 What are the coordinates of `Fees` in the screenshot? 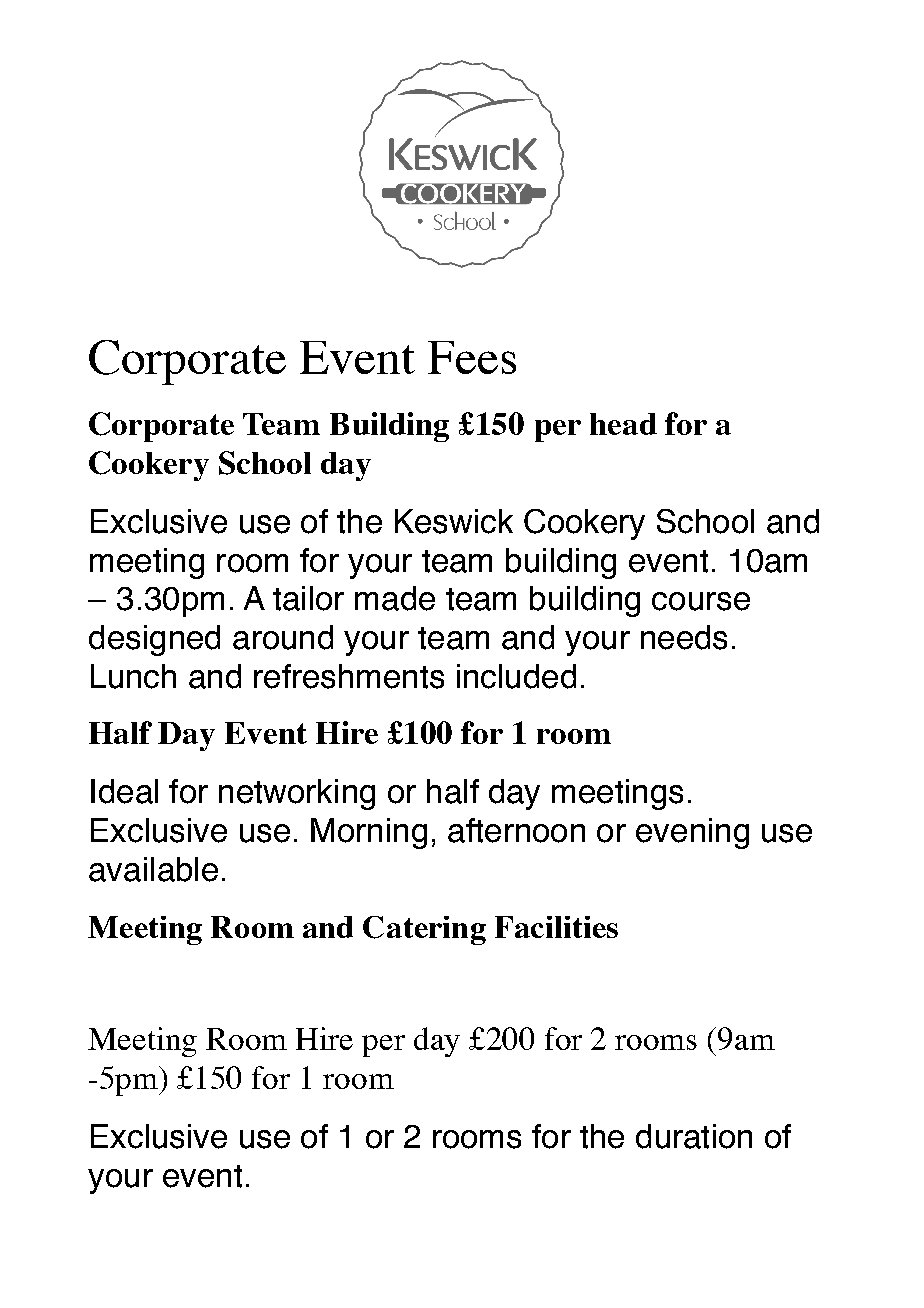 It's located at (472, 357).
